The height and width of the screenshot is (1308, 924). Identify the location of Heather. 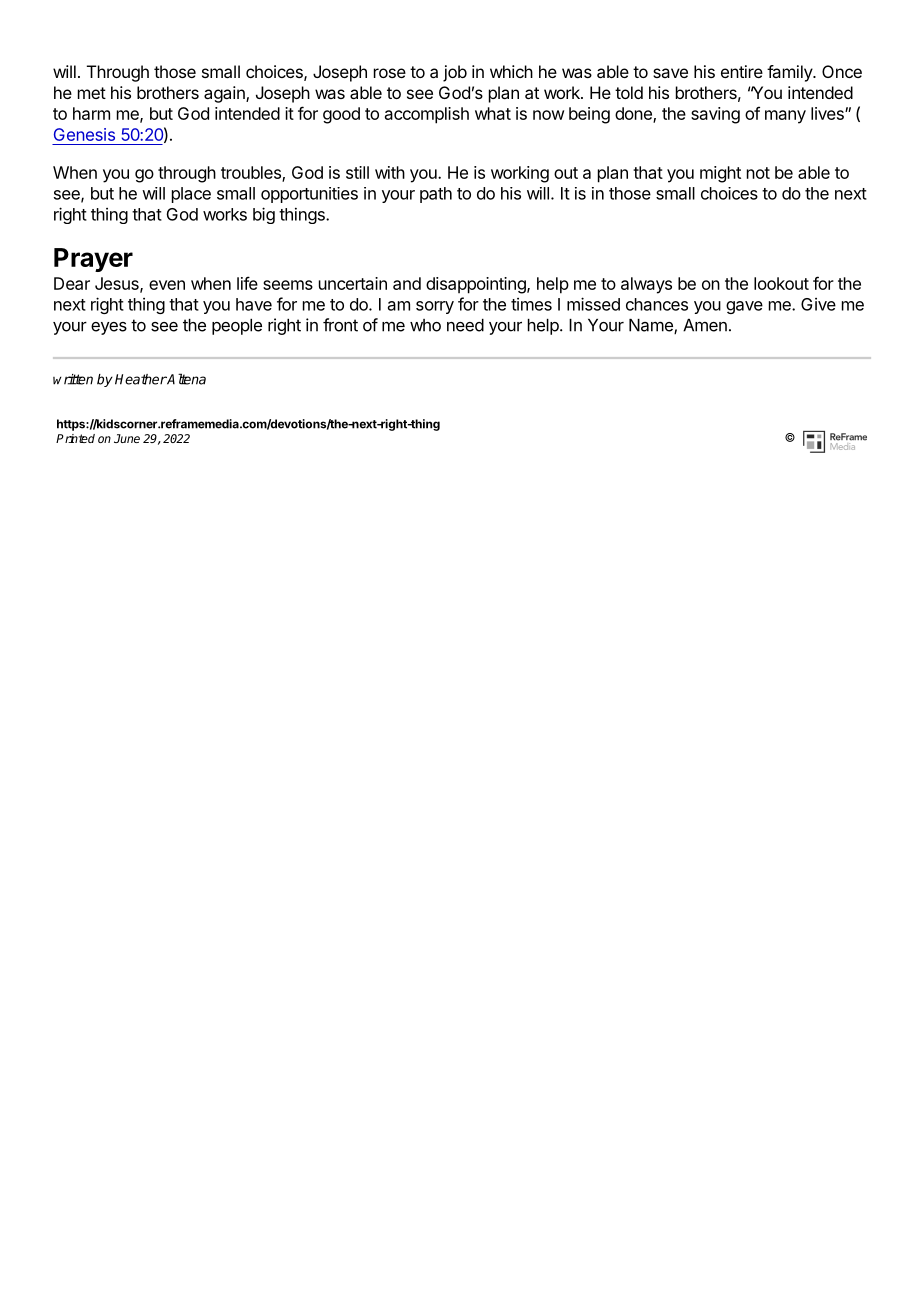
(141, 379).
